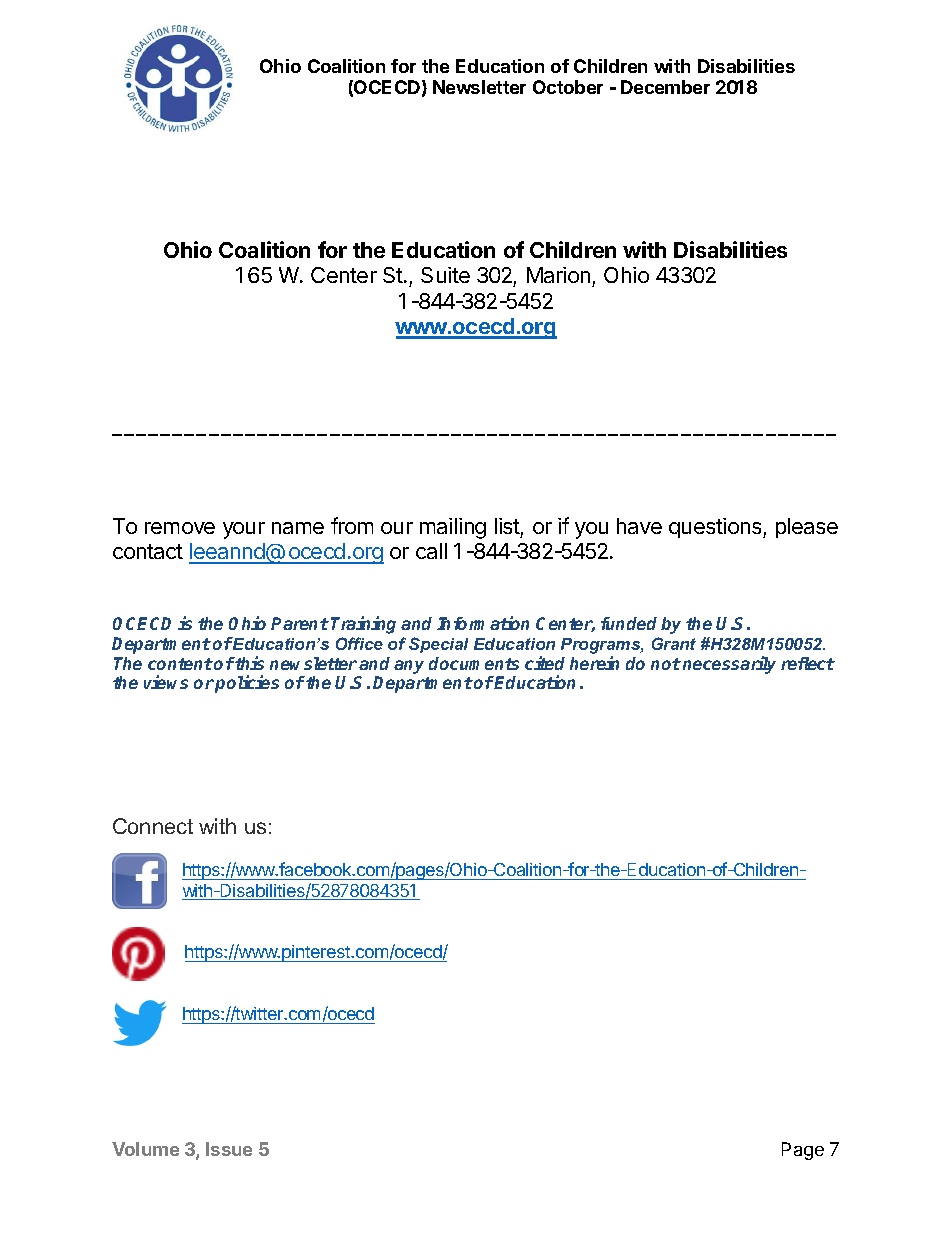  I want to click on documents, so click(474, 663).
